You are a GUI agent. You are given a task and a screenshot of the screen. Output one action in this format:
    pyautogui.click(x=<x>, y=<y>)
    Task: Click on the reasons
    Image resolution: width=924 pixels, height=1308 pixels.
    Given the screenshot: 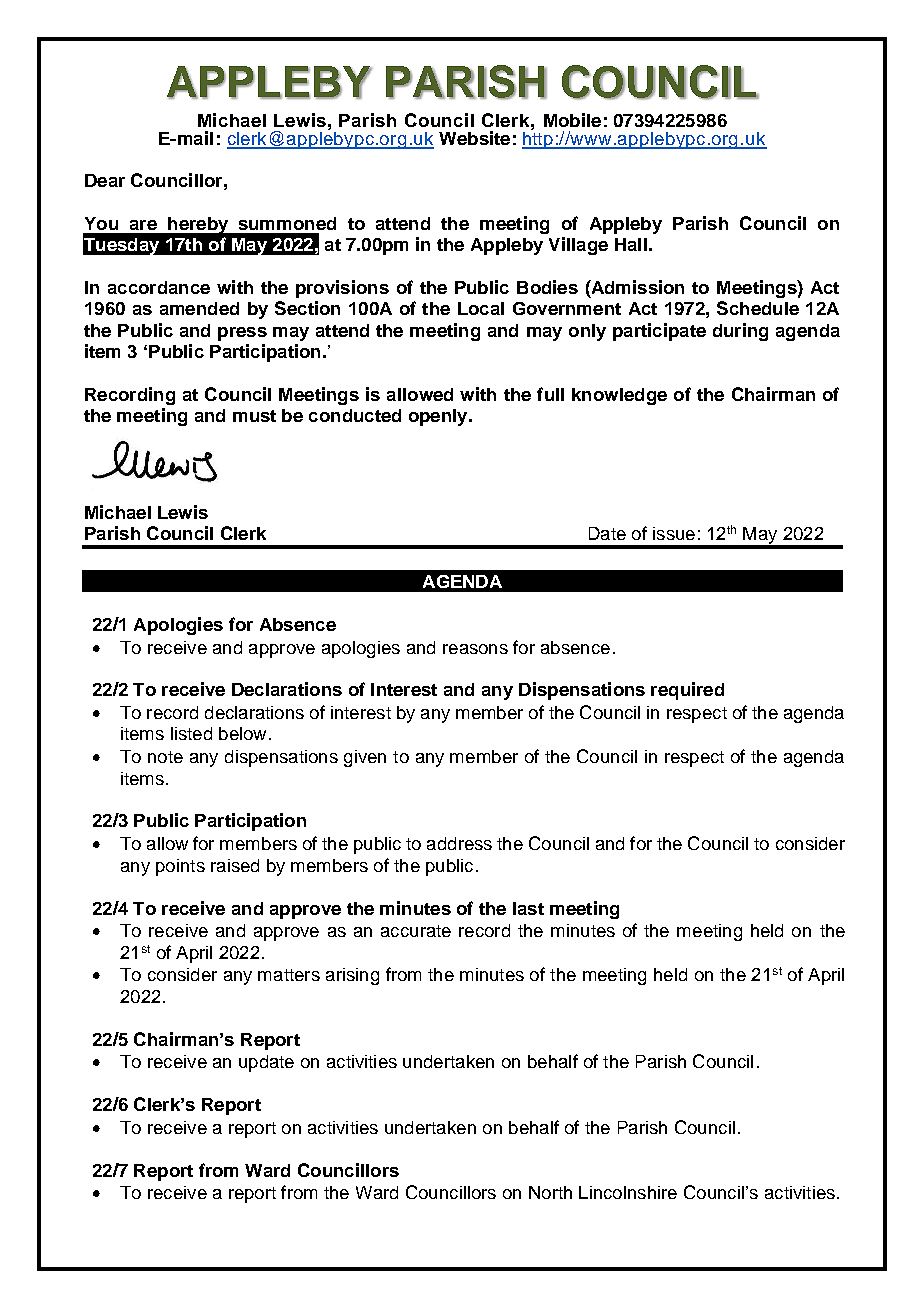 What is the action you would take?
    pyautogui.click(x=475, y=649)
